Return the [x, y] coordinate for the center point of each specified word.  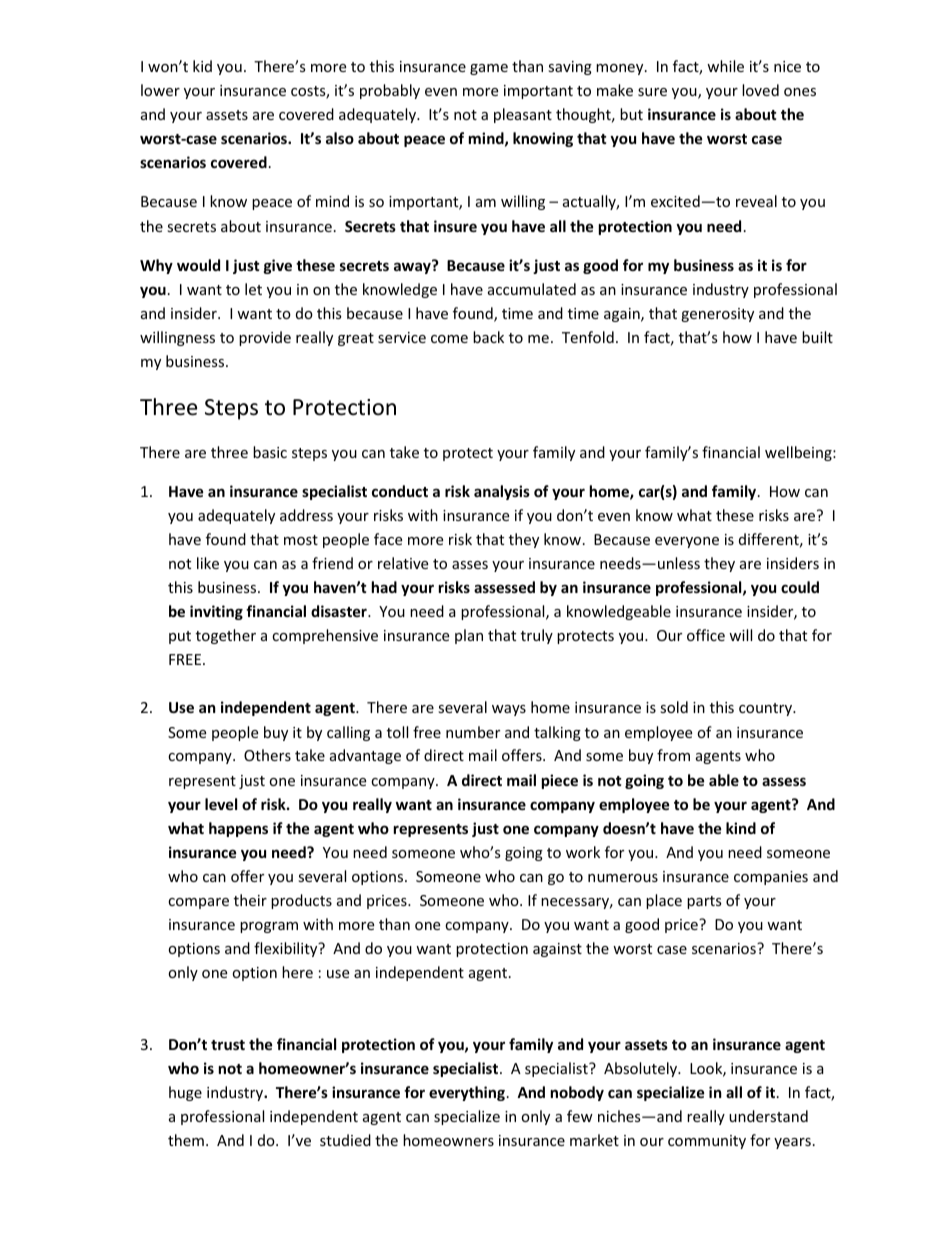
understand [768, 1116]
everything [467, 1093]
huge [185, 1093]
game [489, 69]
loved [760, 90]
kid [202, 66]
